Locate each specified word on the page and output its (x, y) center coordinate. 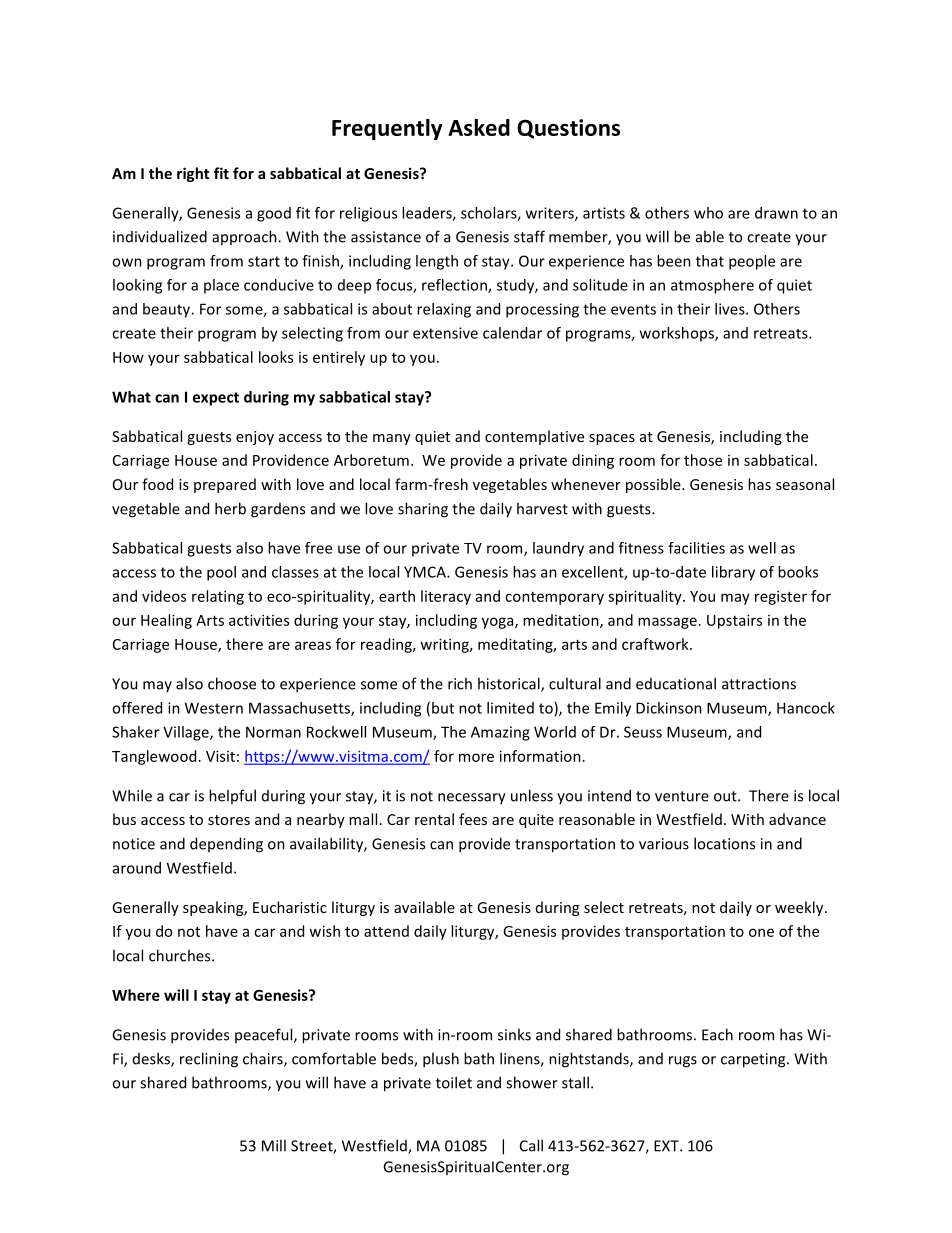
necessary (472, 799)
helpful (232, 796)
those (703, 460)
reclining (209, 1060)
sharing (423, 510)
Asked (479, 127)
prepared (225, 485)
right (193, 174)
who (708, 213)
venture (682, 796)
